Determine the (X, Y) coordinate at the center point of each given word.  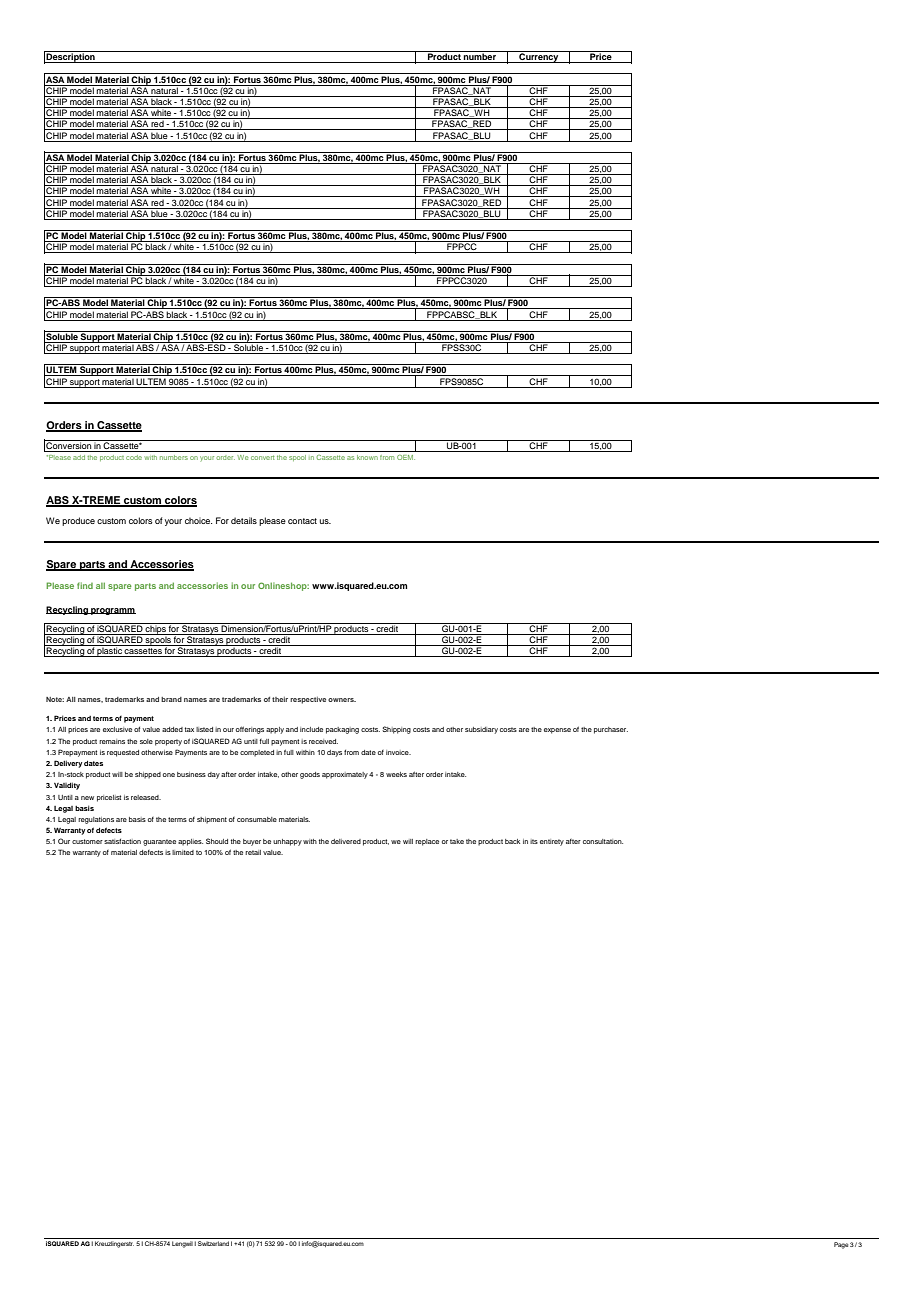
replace (427, 842)
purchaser (611, 730)
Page (841, 1245)
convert (263, 457)
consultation (603, 841)
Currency (539, 57)
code (134, 457)
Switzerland (213, 1243)
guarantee (159, 842)
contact (302, 521)
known (367, 457)
